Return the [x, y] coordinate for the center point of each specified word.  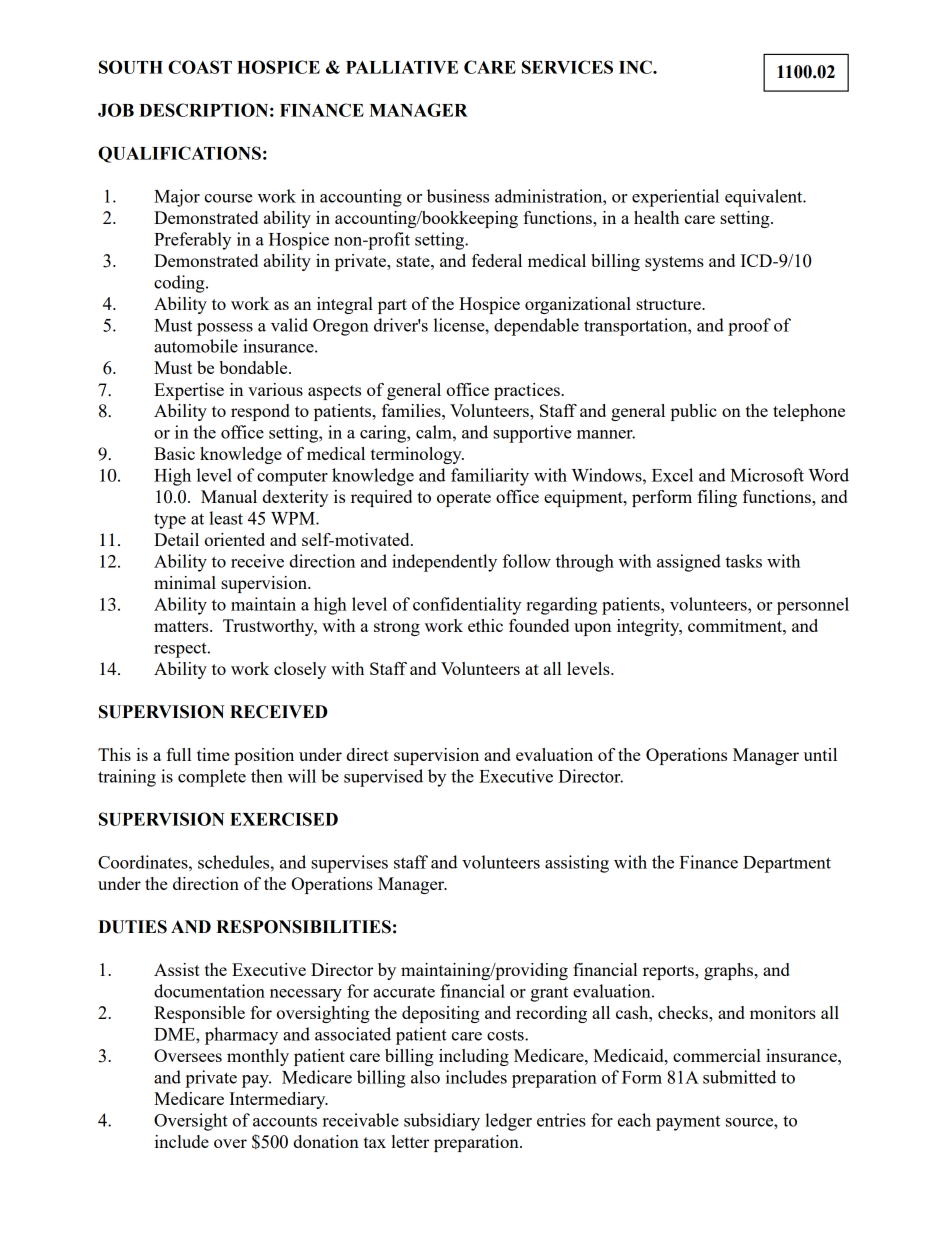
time [213, 754]
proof [749, 327]
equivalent [765, 198]
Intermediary [278, 1100]
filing [717, 498]
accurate [404, 992]
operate [464, 499]
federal [497, 260]
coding [180, 284]
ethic [485, 625]
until [820, 754]
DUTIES [132, 927]
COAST [200, 67]
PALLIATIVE [402, 67]
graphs [729, 971]
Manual [229, 496]
